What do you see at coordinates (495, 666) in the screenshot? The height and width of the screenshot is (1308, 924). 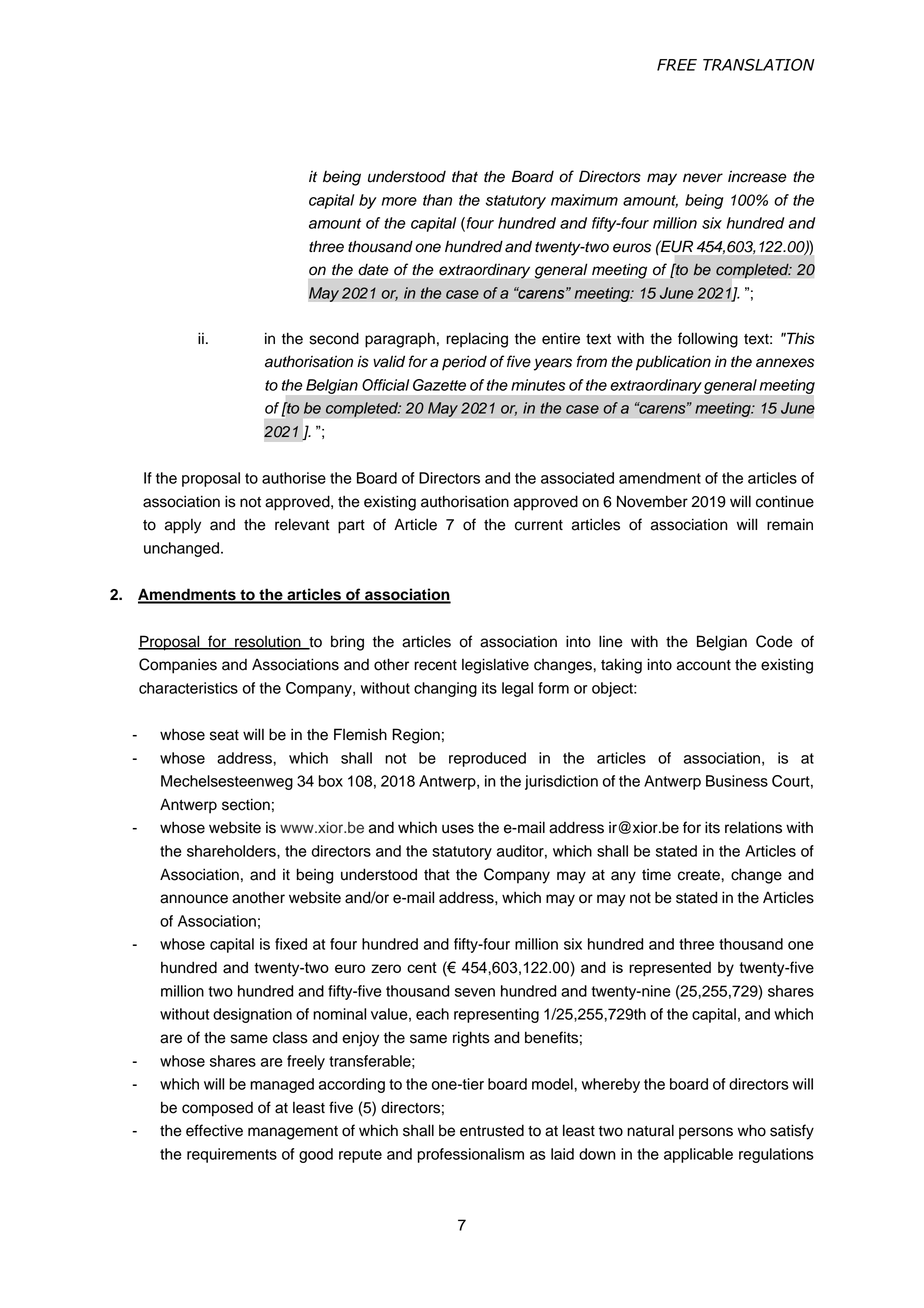 I see `legislative` at bounding box center [495, 666].
